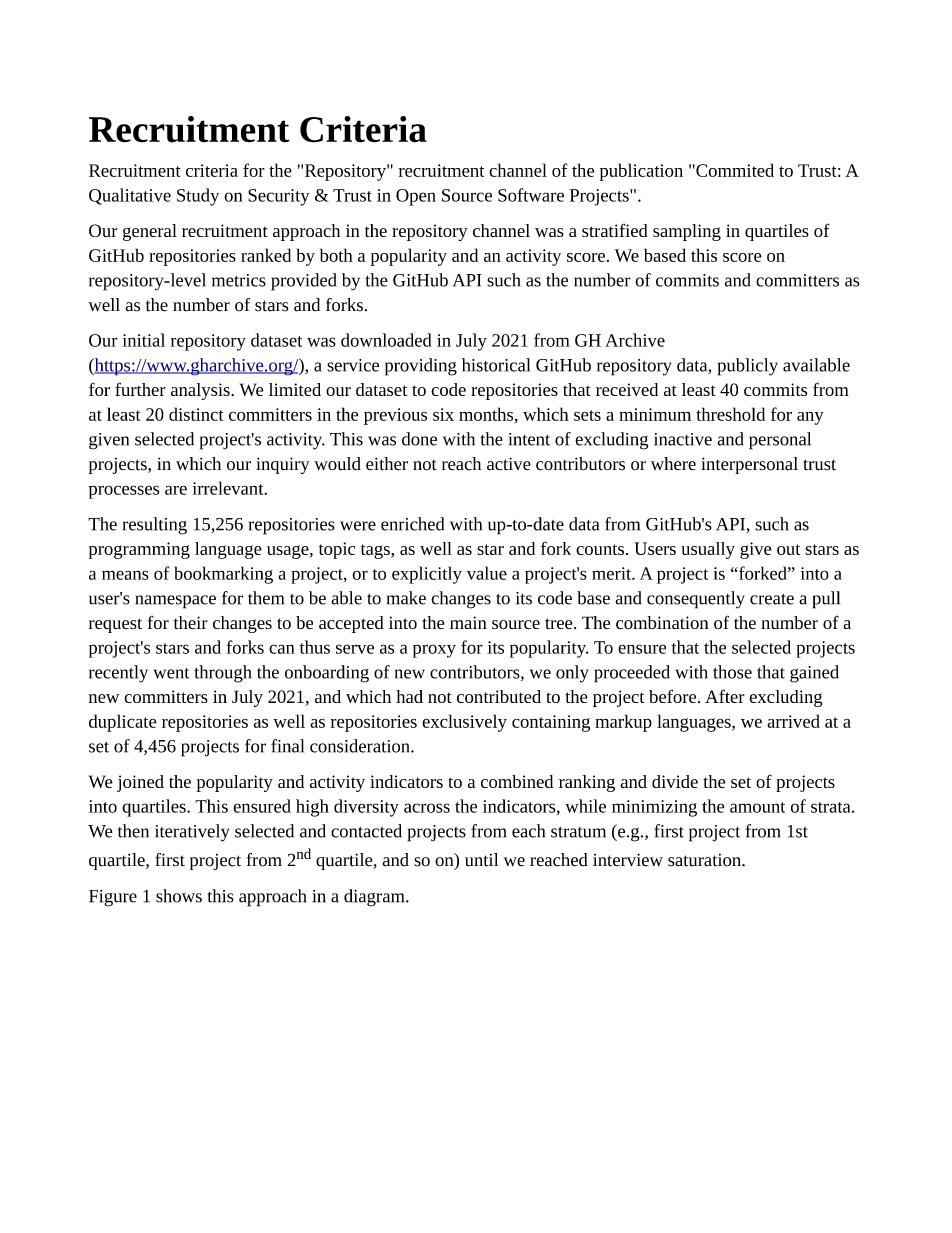 This image has height=1233, width=952. What do you see at coordinates (705, 860) in the image?
I see `saturation` at bounding box center [705, 860].
